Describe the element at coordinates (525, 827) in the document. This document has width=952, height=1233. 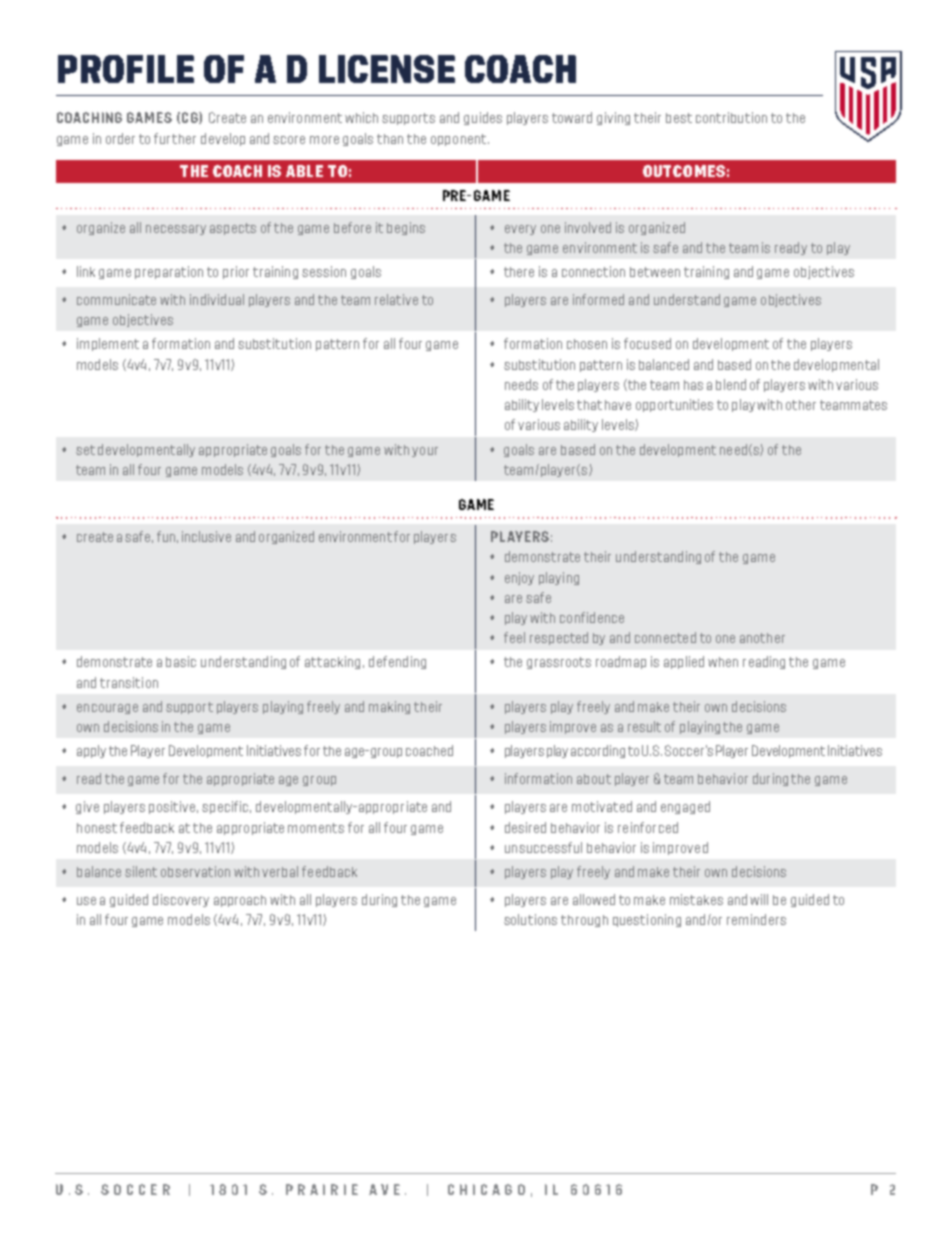
I see `desired` at that location.
